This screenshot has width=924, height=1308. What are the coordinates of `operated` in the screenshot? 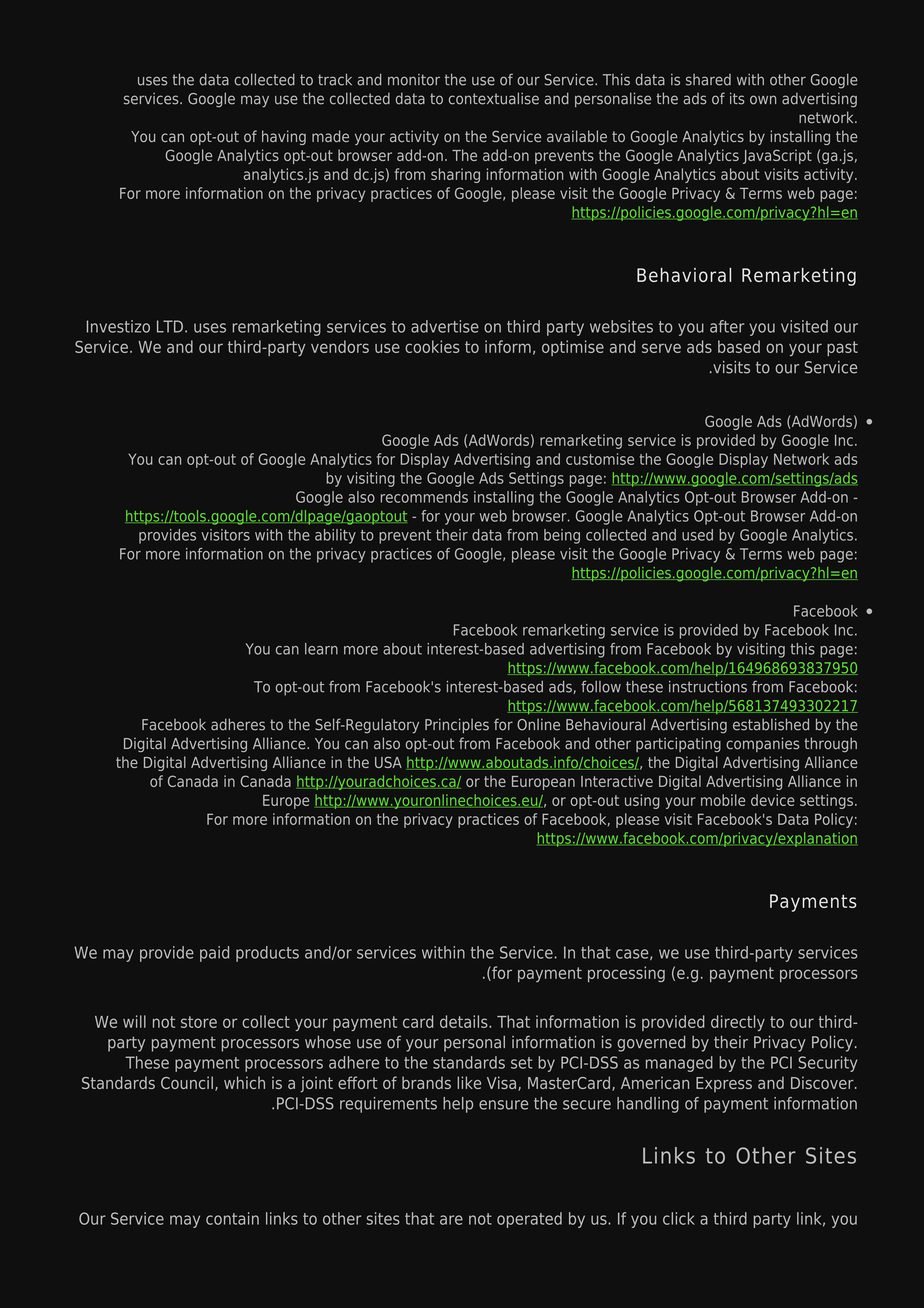 It's located at (529, 1220).
